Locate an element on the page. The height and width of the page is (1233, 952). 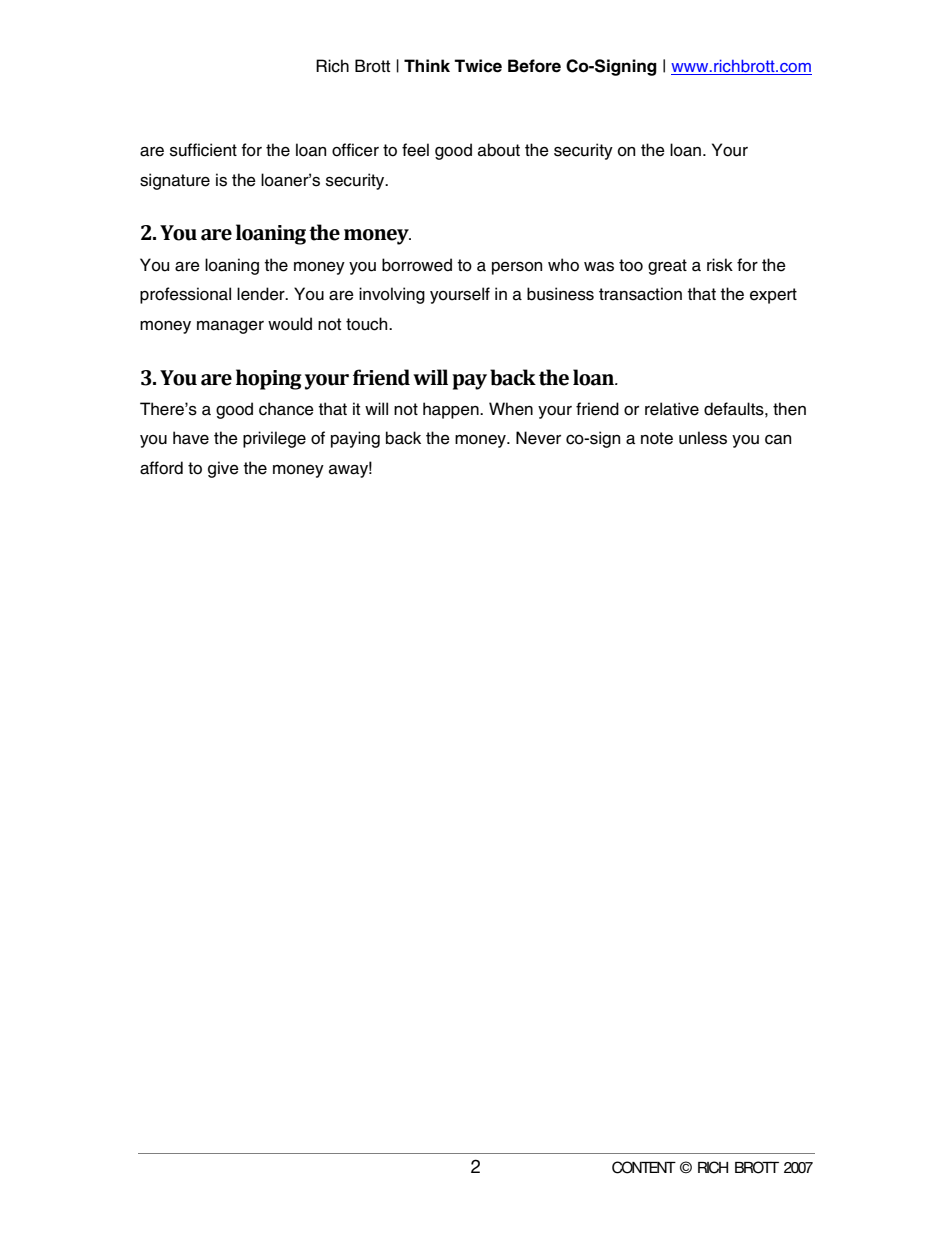
afford is located at coordinates (161, 468).
